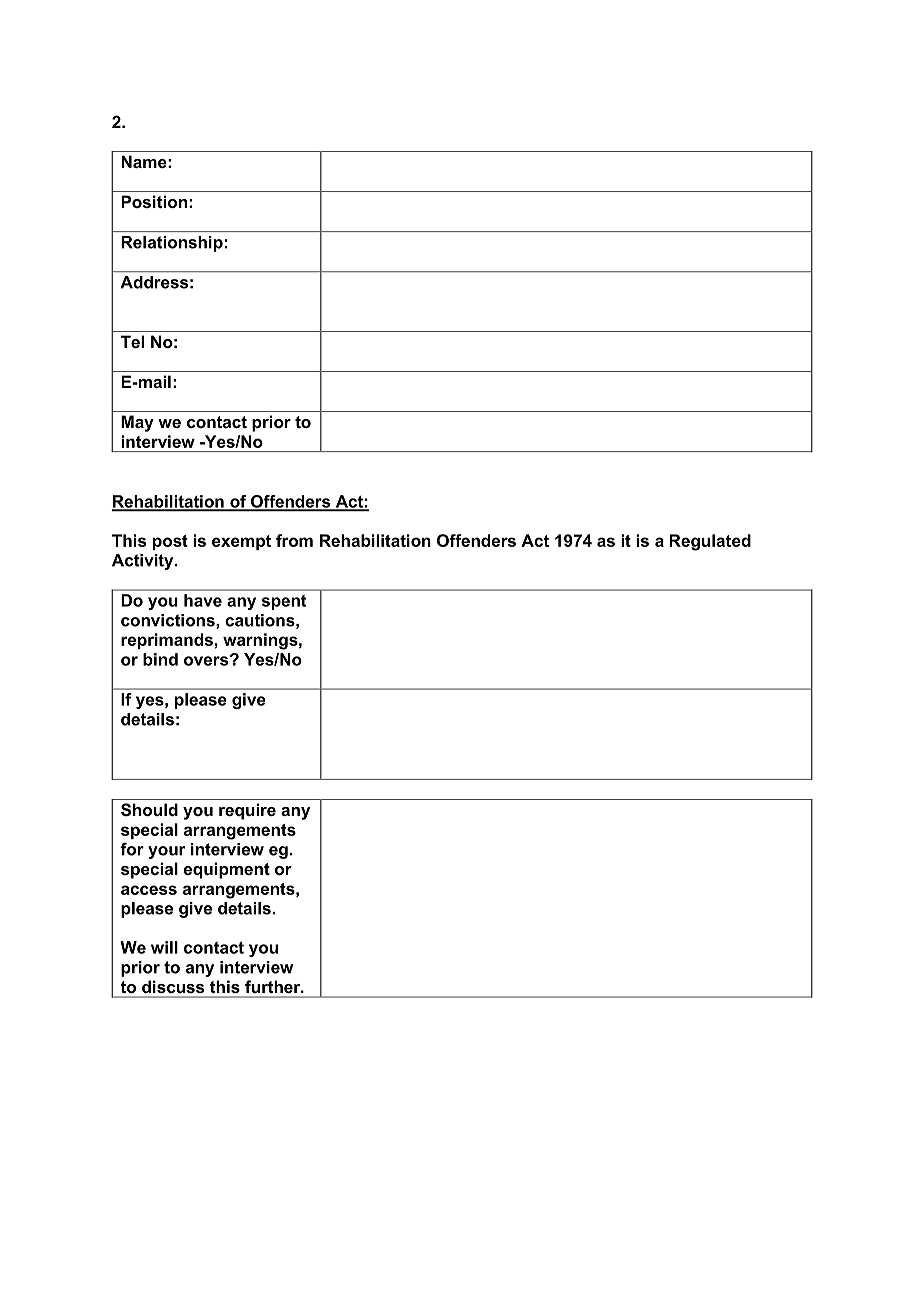  Describe the element at coordinates (170, 542) in the image. I see `post` at that location.
